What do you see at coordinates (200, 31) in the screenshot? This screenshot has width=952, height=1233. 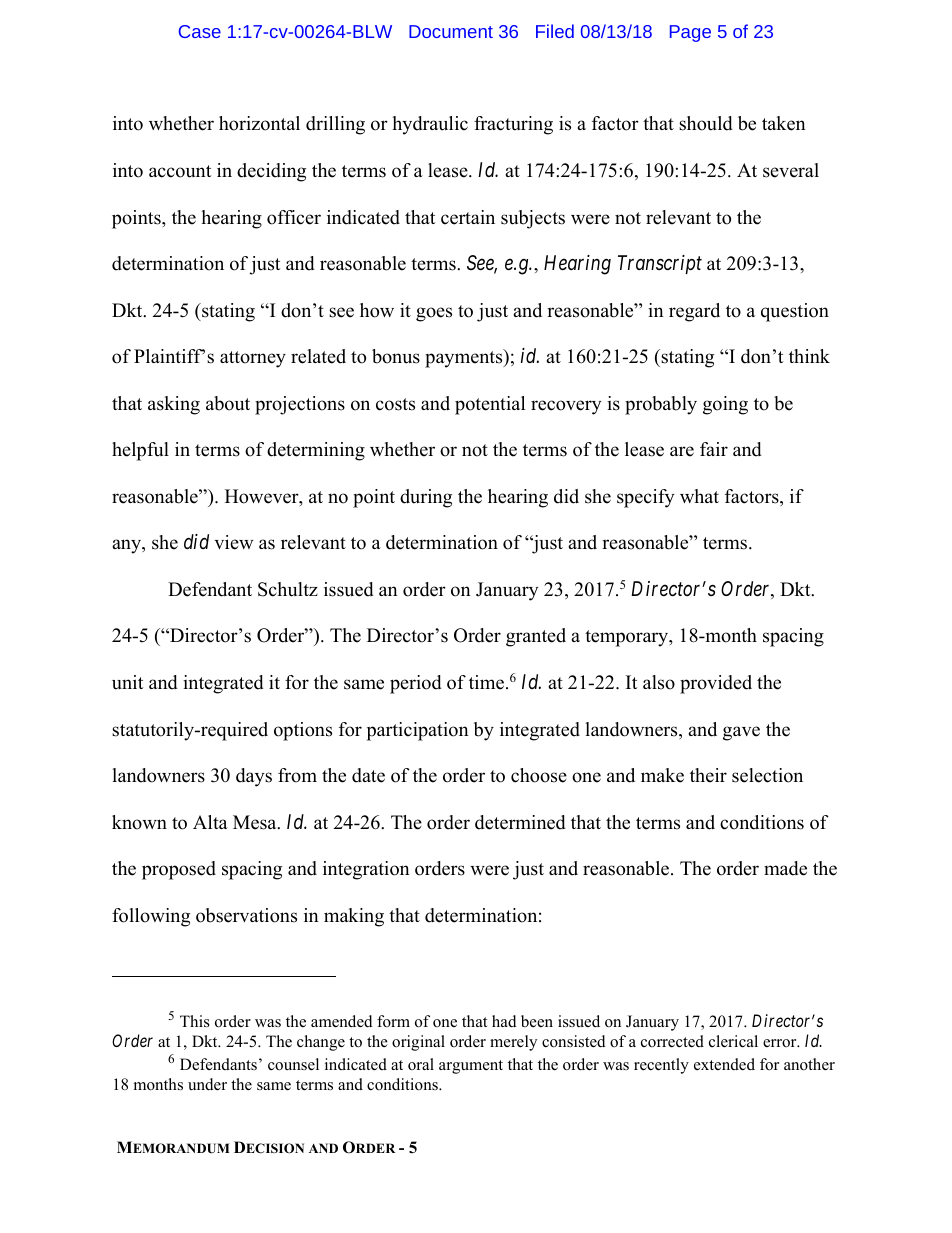 I see `Case` at bounding box center [200, 31].
